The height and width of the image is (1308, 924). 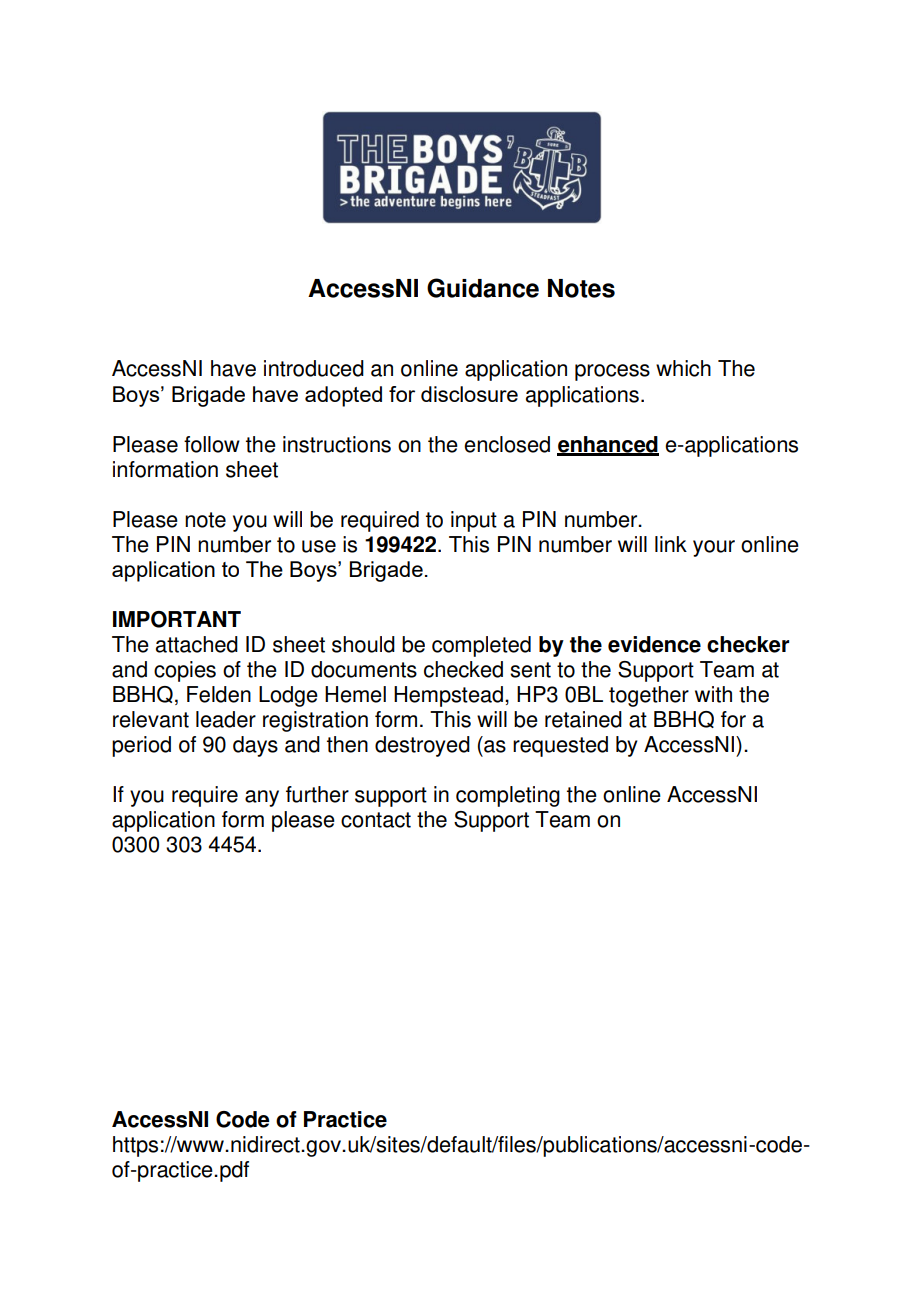 What do you see at coordinates (507, 444) in the image?
I see `enclosed` at bounding box center [507, 444].
